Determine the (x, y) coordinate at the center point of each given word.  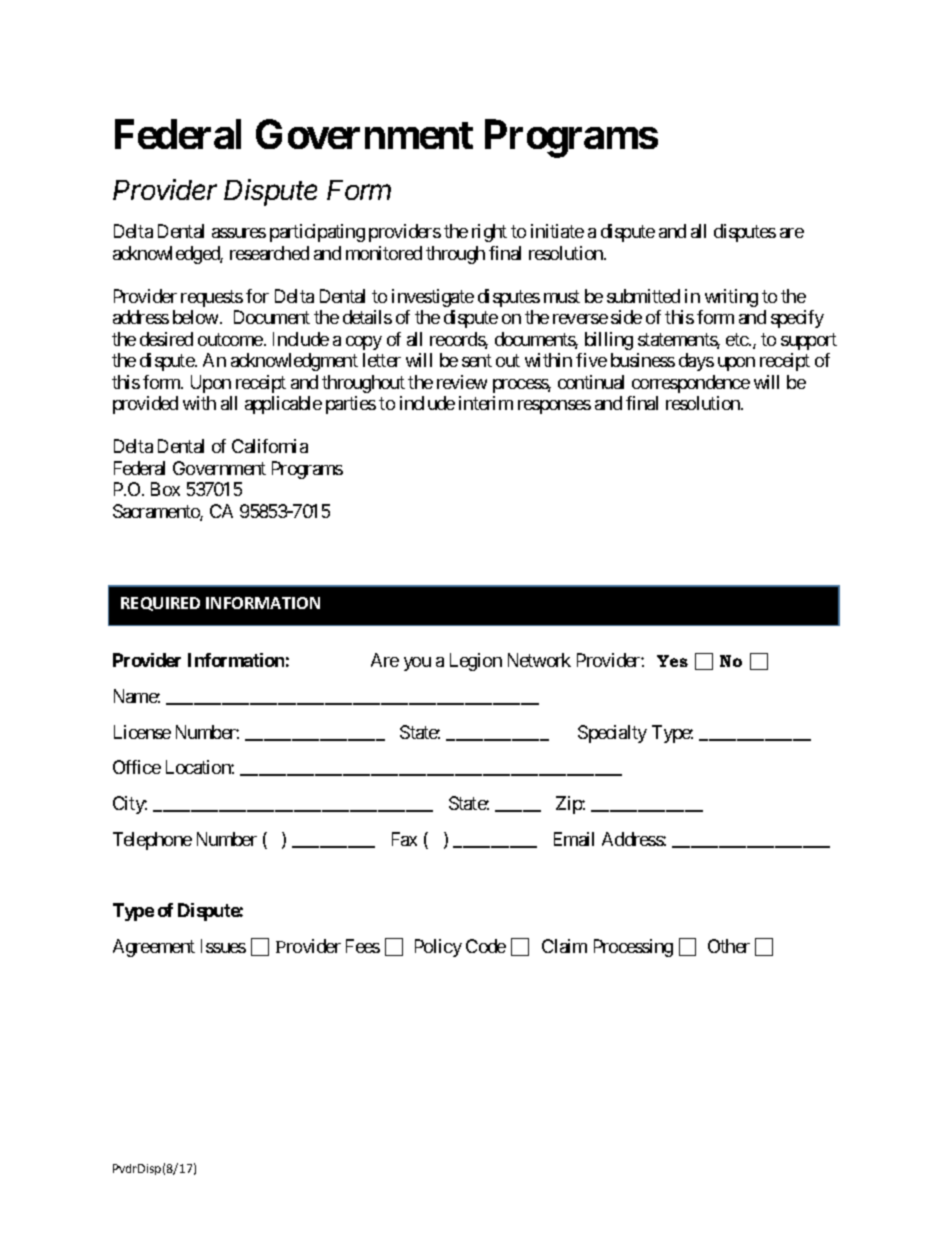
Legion (476, 662)
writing (731, 298)
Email (574, 839)
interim (486, 403)
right (489, 233)
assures (239, 233)
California (270, 446)
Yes (672, 661)
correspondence (691, 384)
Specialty (612, 734)
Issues (223, 946)
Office (137, 767)
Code (486, 946)
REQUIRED (160, 604)
